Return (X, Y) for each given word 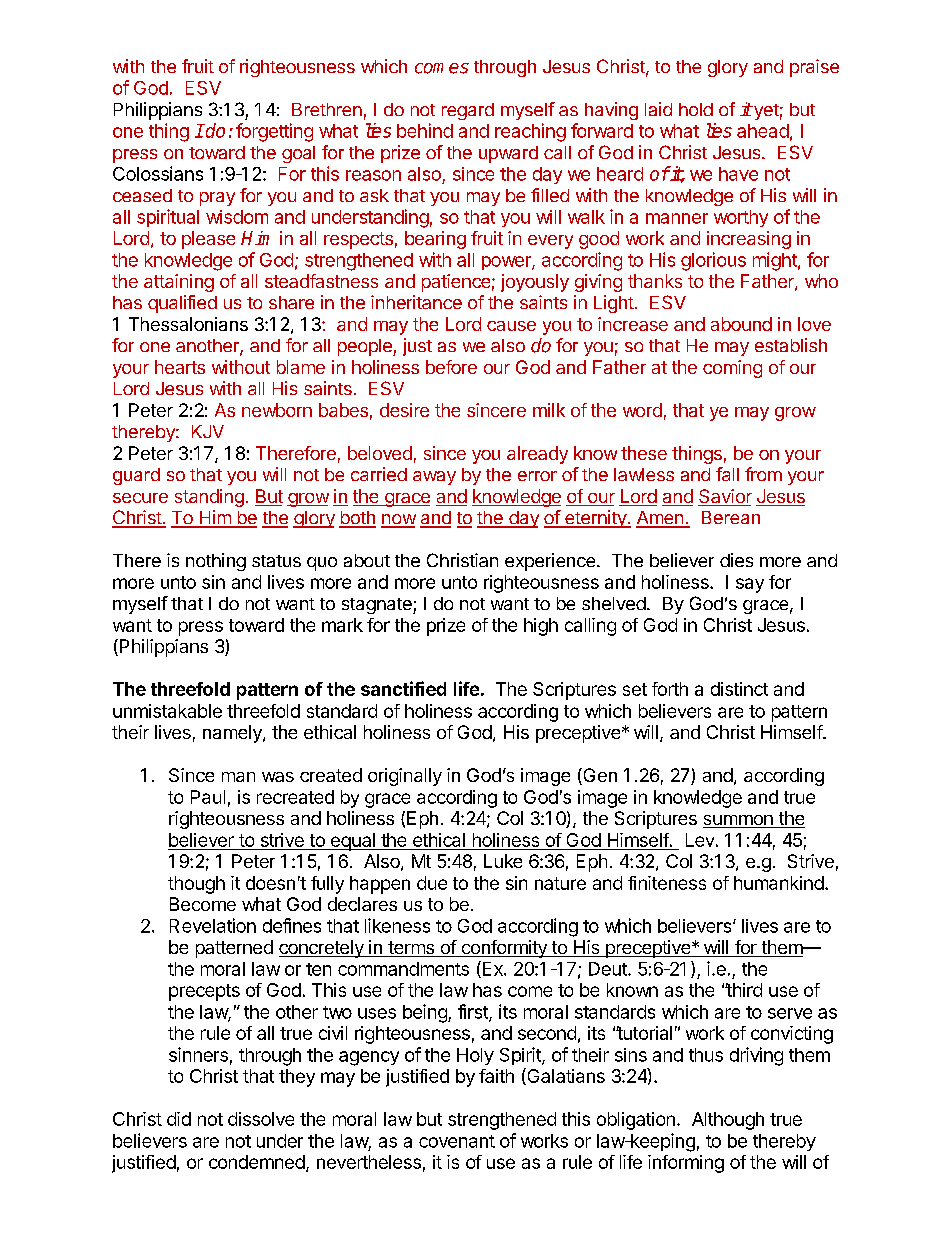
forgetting (274, 132)
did (179, 1119)
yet (765, 112)
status (276, 561)
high (541, 627)
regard (468, 111)
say (750, 585)
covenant (457, 1141)
